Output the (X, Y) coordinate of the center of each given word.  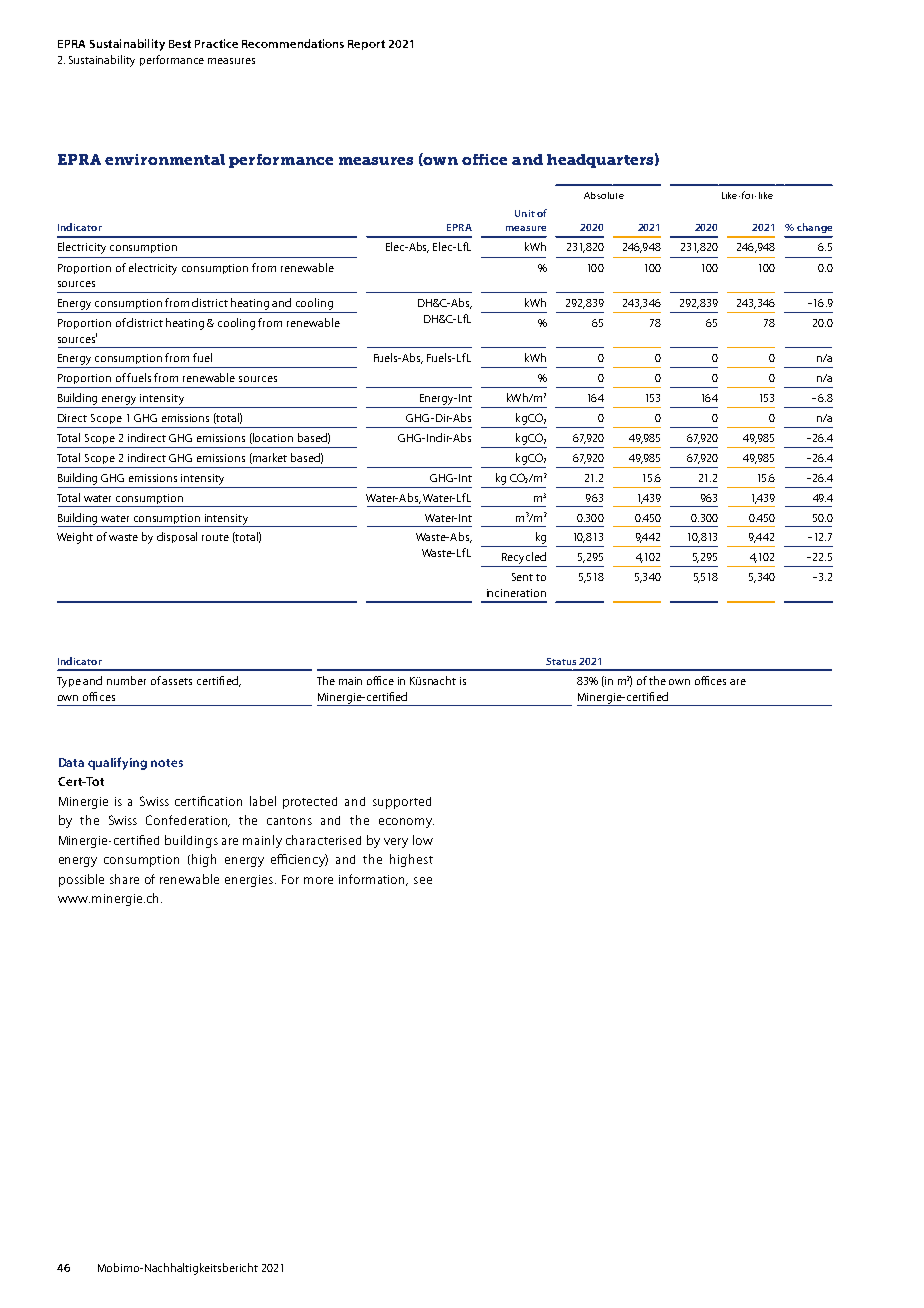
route (215, 537)
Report (366, 45)
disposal (177, 537)
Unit (525, 213)
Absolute (604, 195)
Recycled (523, 559)
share (124, 879)
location (272, 438)
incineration (516, 593)
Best (180, 44)
